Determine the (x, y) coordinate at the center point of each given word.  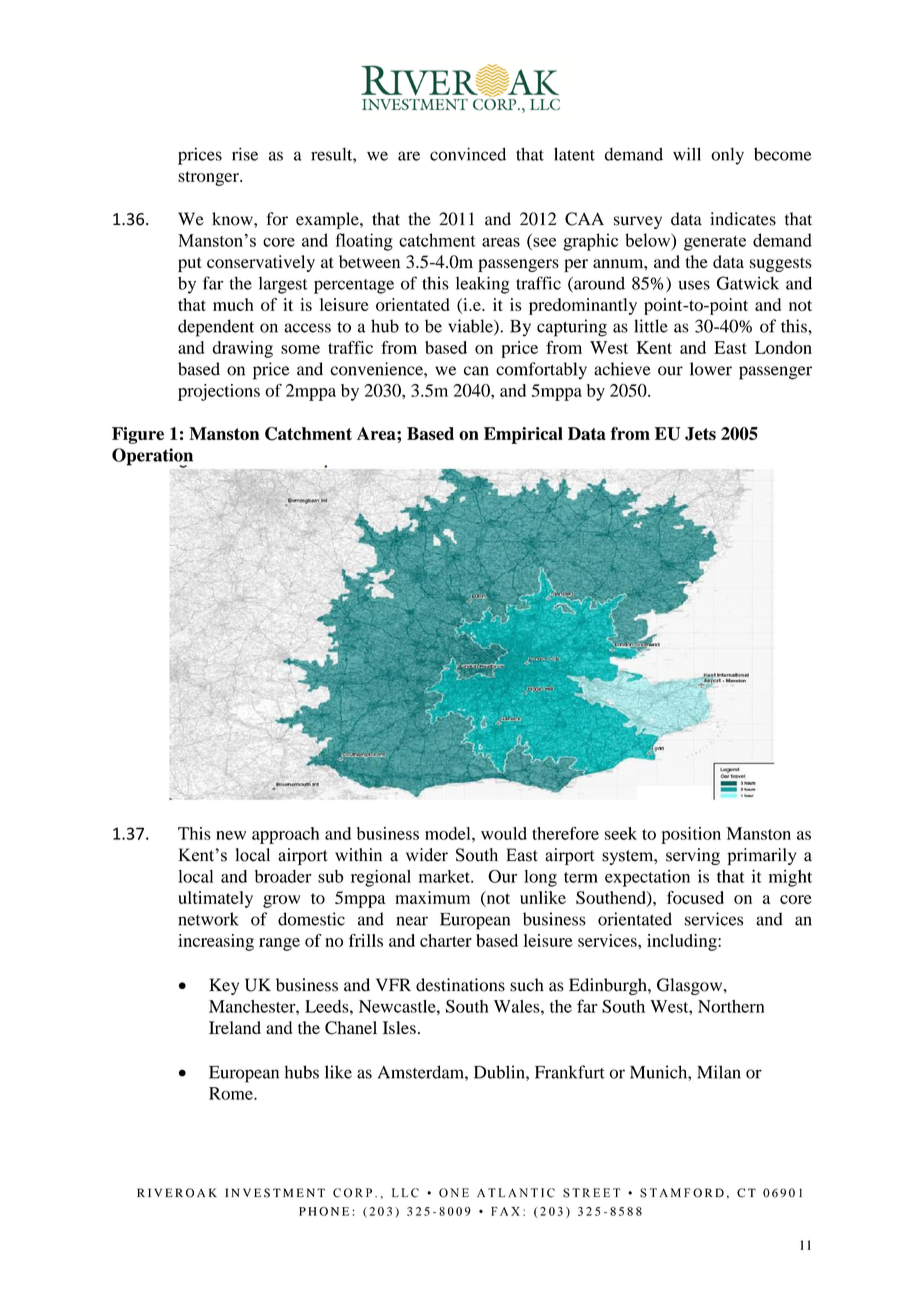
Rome (232, 1093)
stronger (209, 178)
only (727, 156)
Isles (399, 1027)
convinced (468, 154)
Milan (719, 1072)
